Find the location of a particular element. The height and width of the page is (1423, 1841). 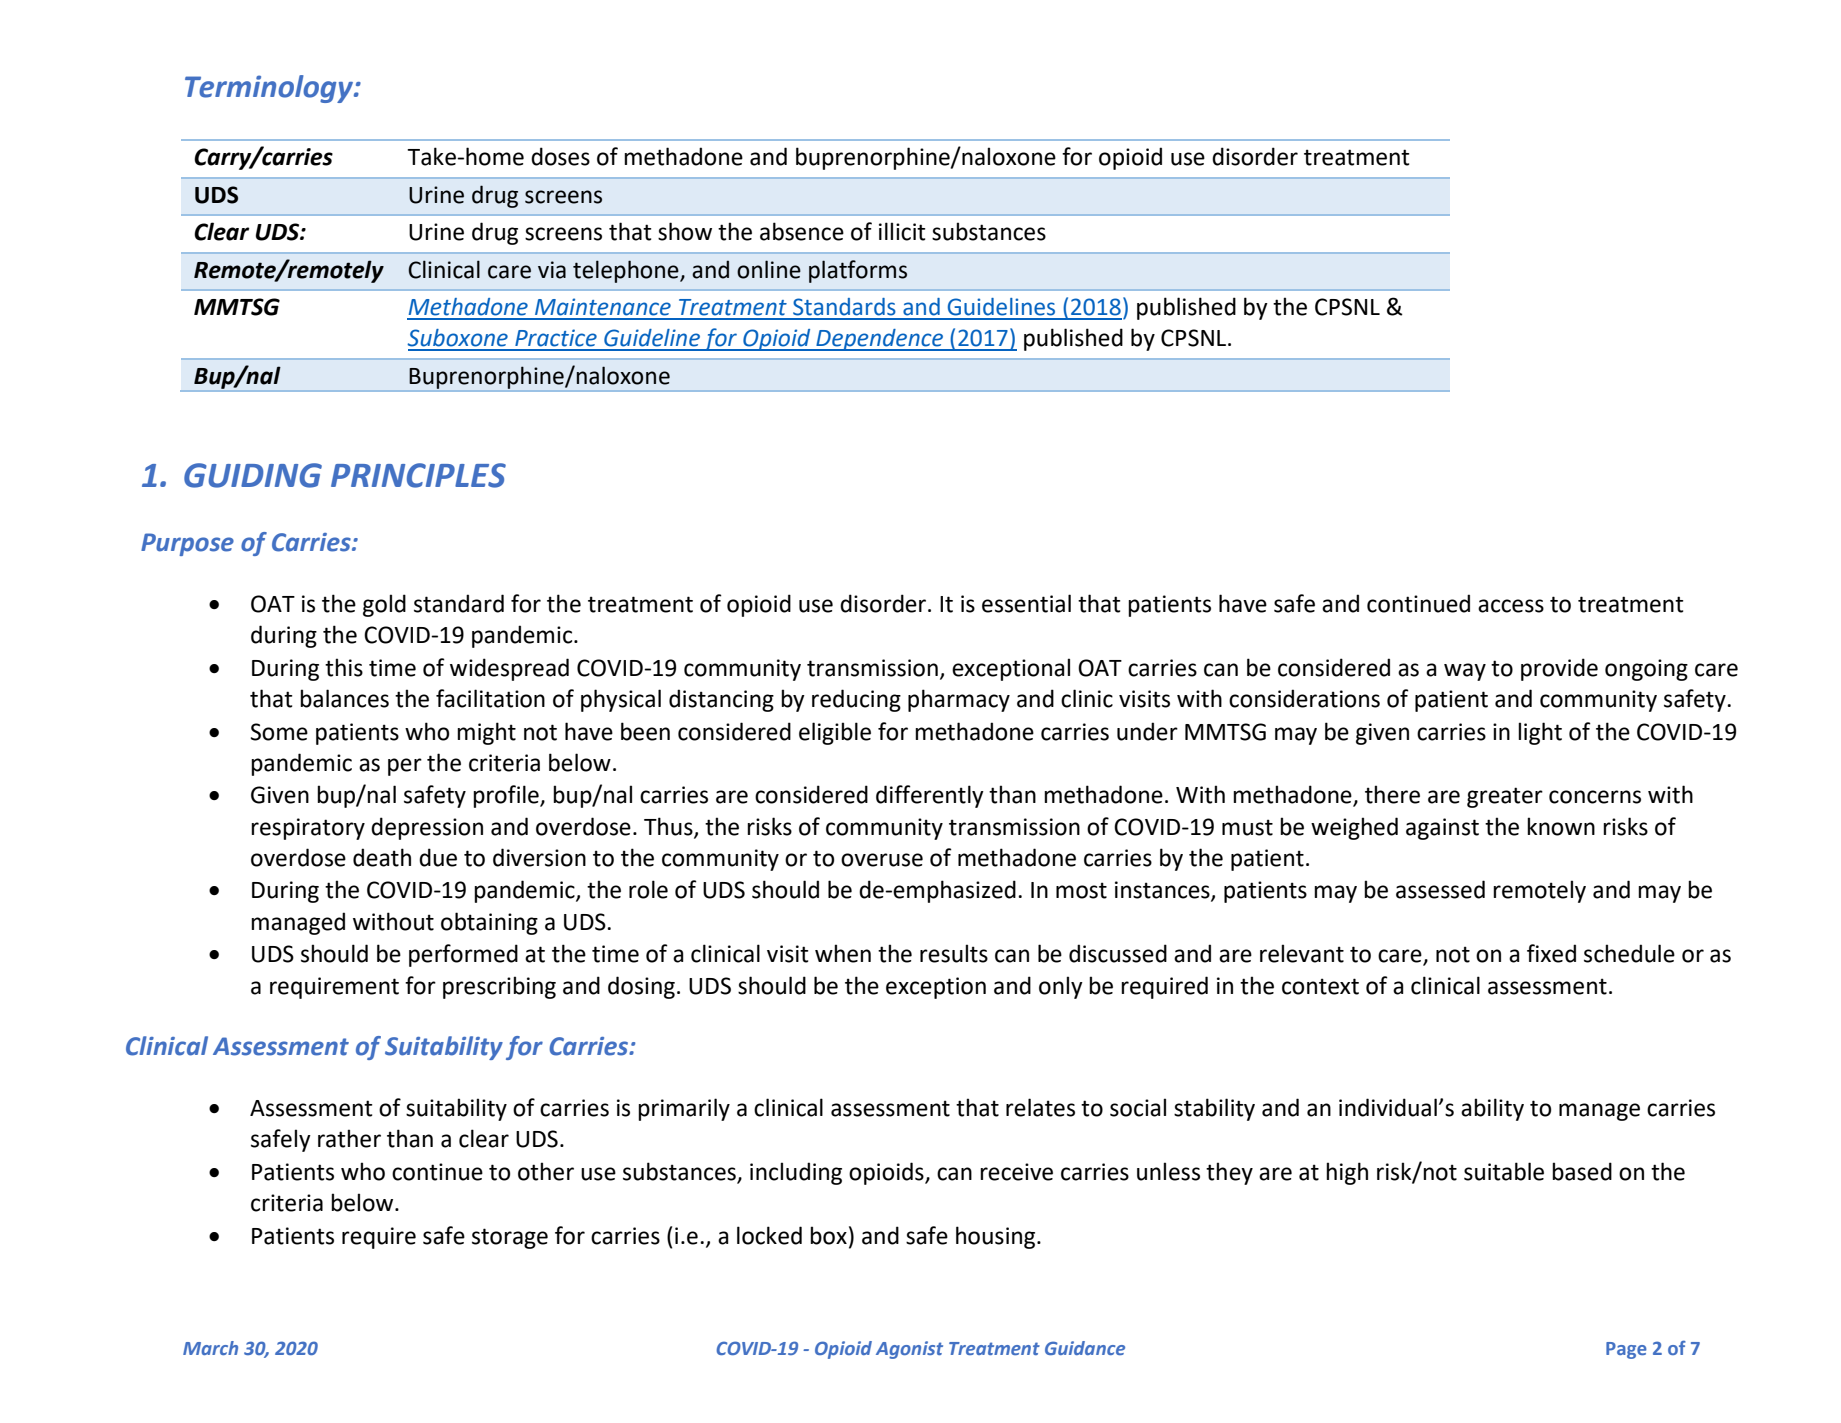

fixed is located at coordinates (1551, 953).
